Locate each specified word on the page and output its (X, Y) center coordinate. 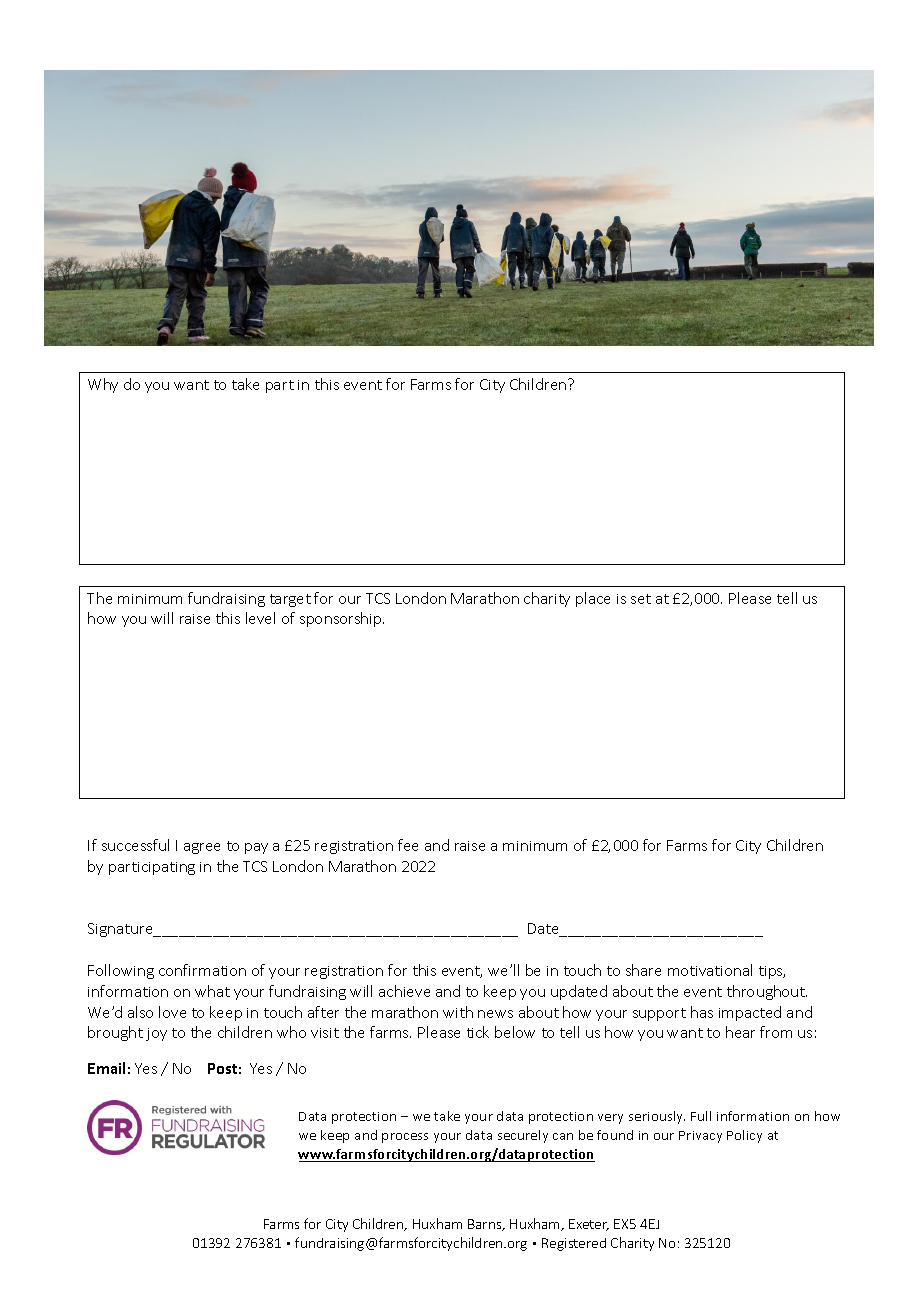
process (405, 1138)
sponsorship (342, 619)
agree (202, 848)
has (702, 1012)
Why (103, 385)
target (290, 600)
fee (408, 845)
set (641, 599)
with (458, 1012)
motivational (710, 970)
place (593, 599)
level (260, 618)
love (172, 1012)
